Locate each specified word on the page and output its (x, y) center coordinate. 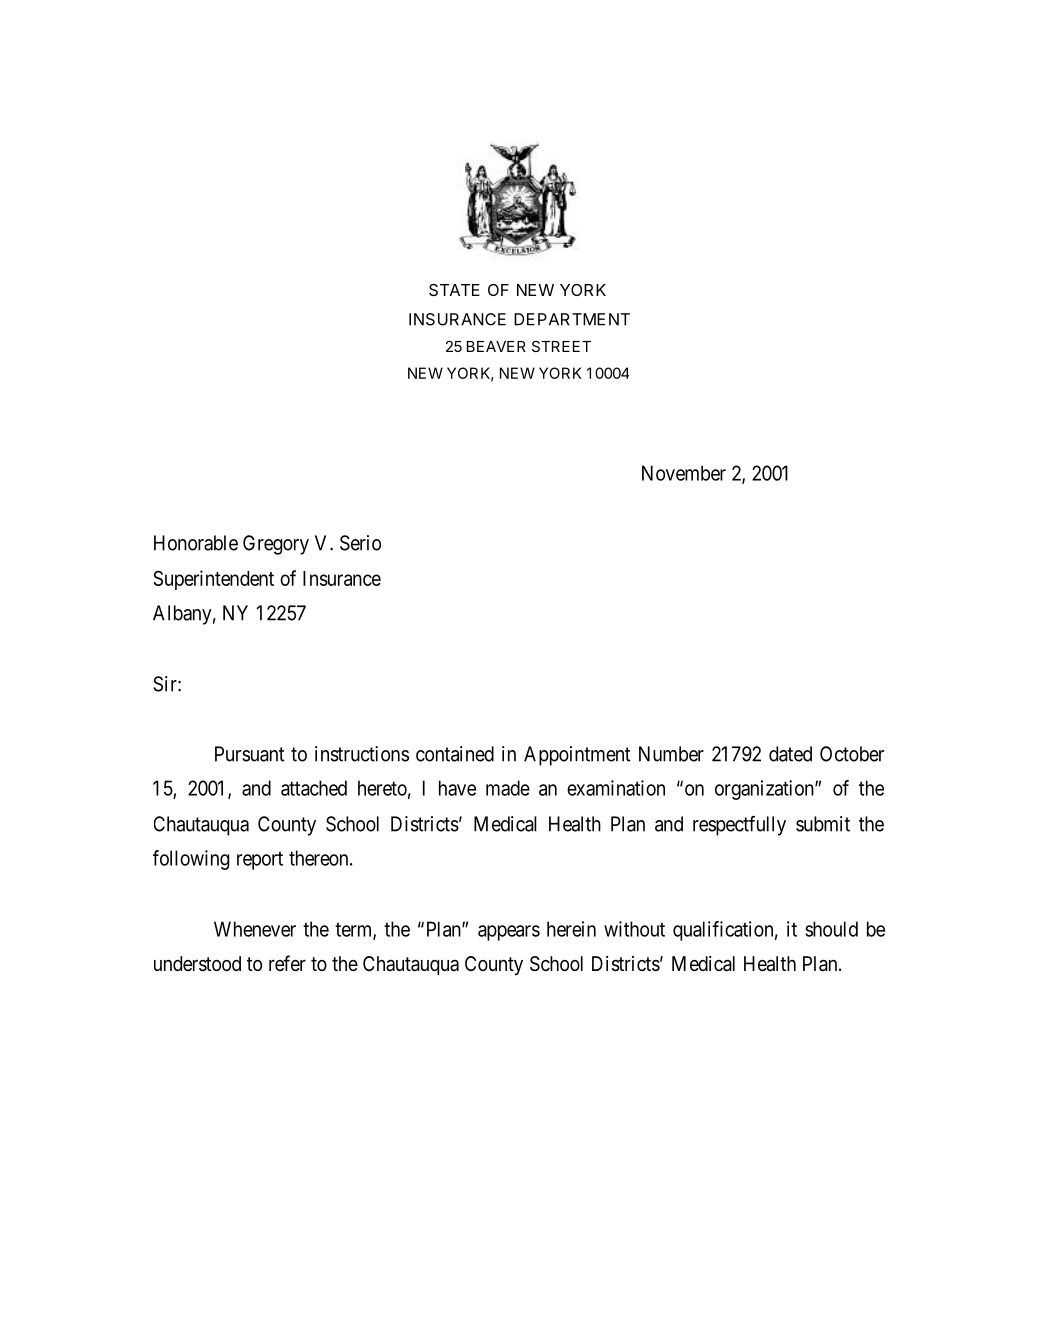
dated (790, 754)
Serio (360, 543)
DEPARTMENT (572, 319)
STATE (454, 290)
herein (571, 929)
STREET (561, 346)
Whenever (255, 929)
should (831, 929)
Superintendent (214, 580)
